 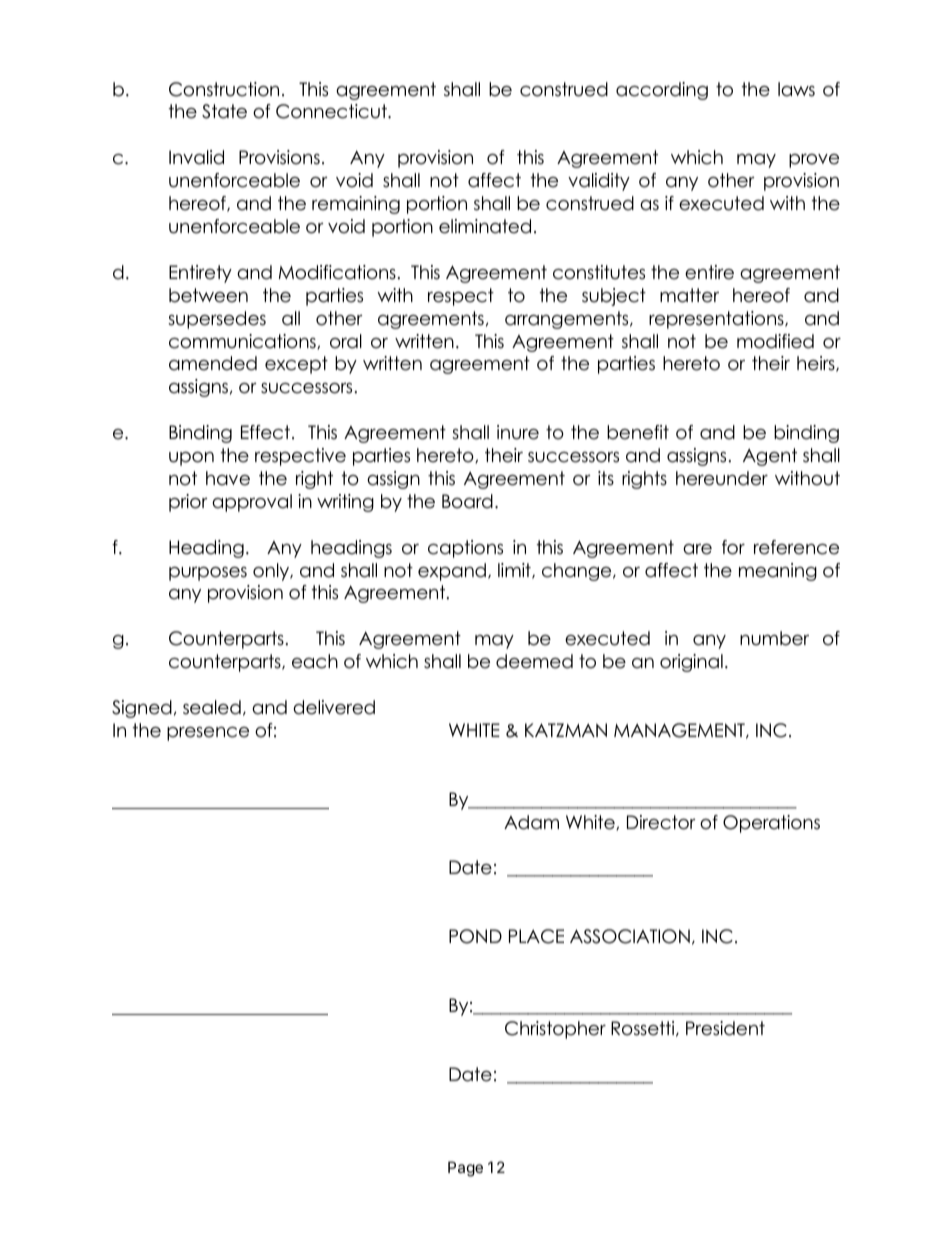 What do you see at coordinates (224, 111) in the screenshot?
I see `State` at bounding box center [224, 111].
